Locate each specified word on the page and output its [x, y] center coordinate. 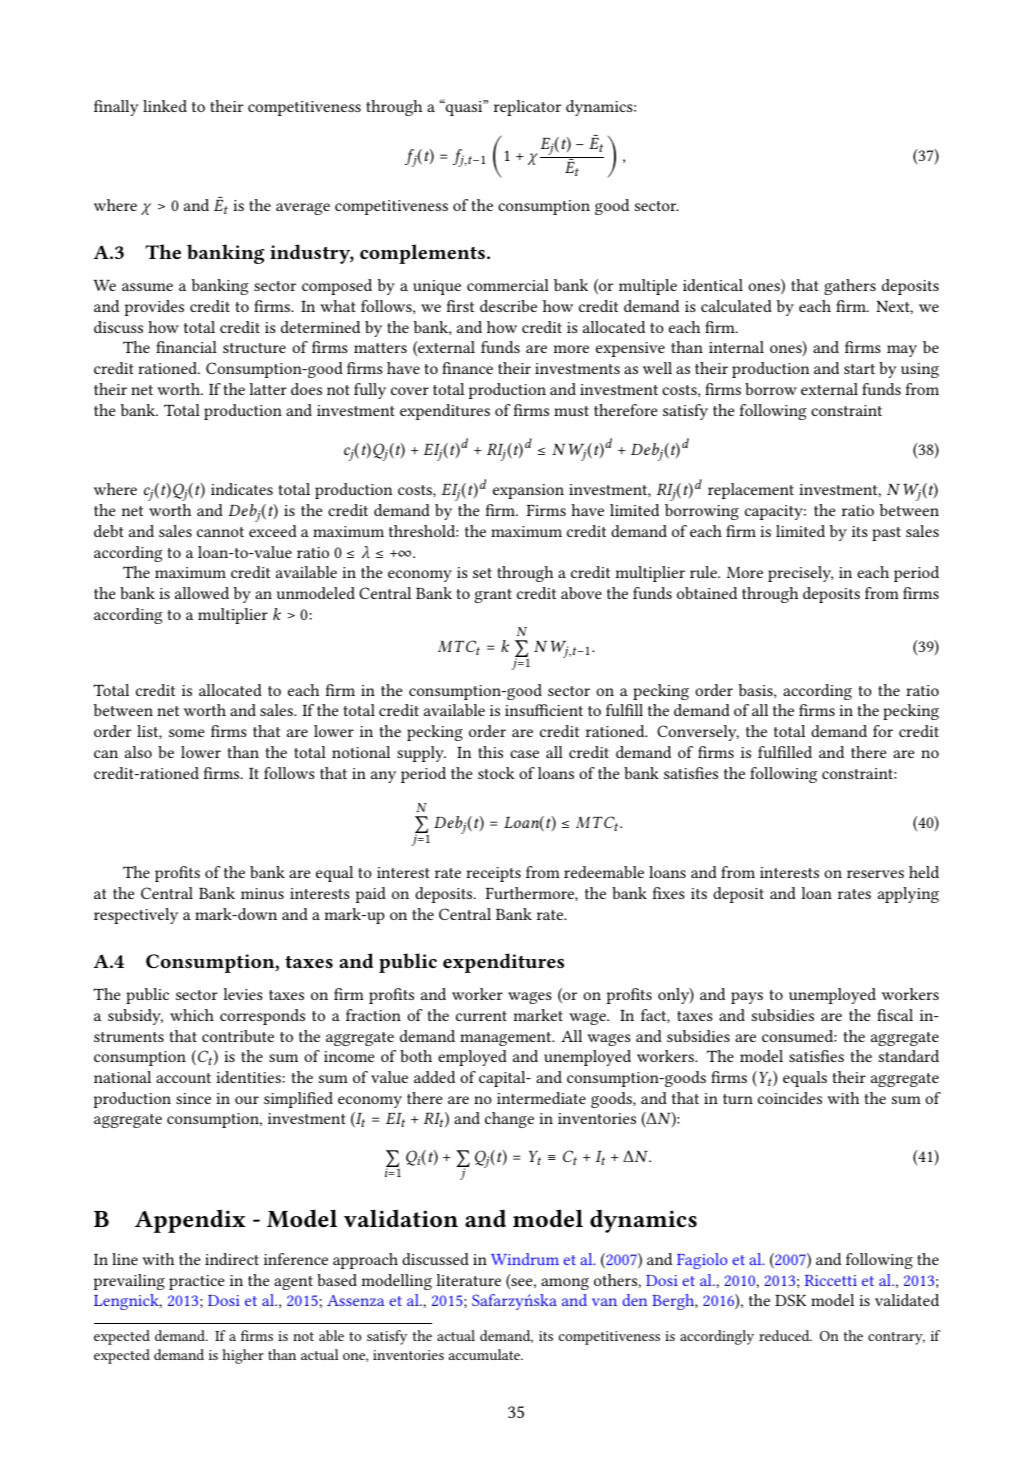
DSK [791, 1300]
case [524, 754]
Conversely [698, 733]
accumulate [485, 1354]
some [186, 733]
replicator [527, 108]
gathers [850, 287]
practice [196, 1282]
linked [165, 106]
